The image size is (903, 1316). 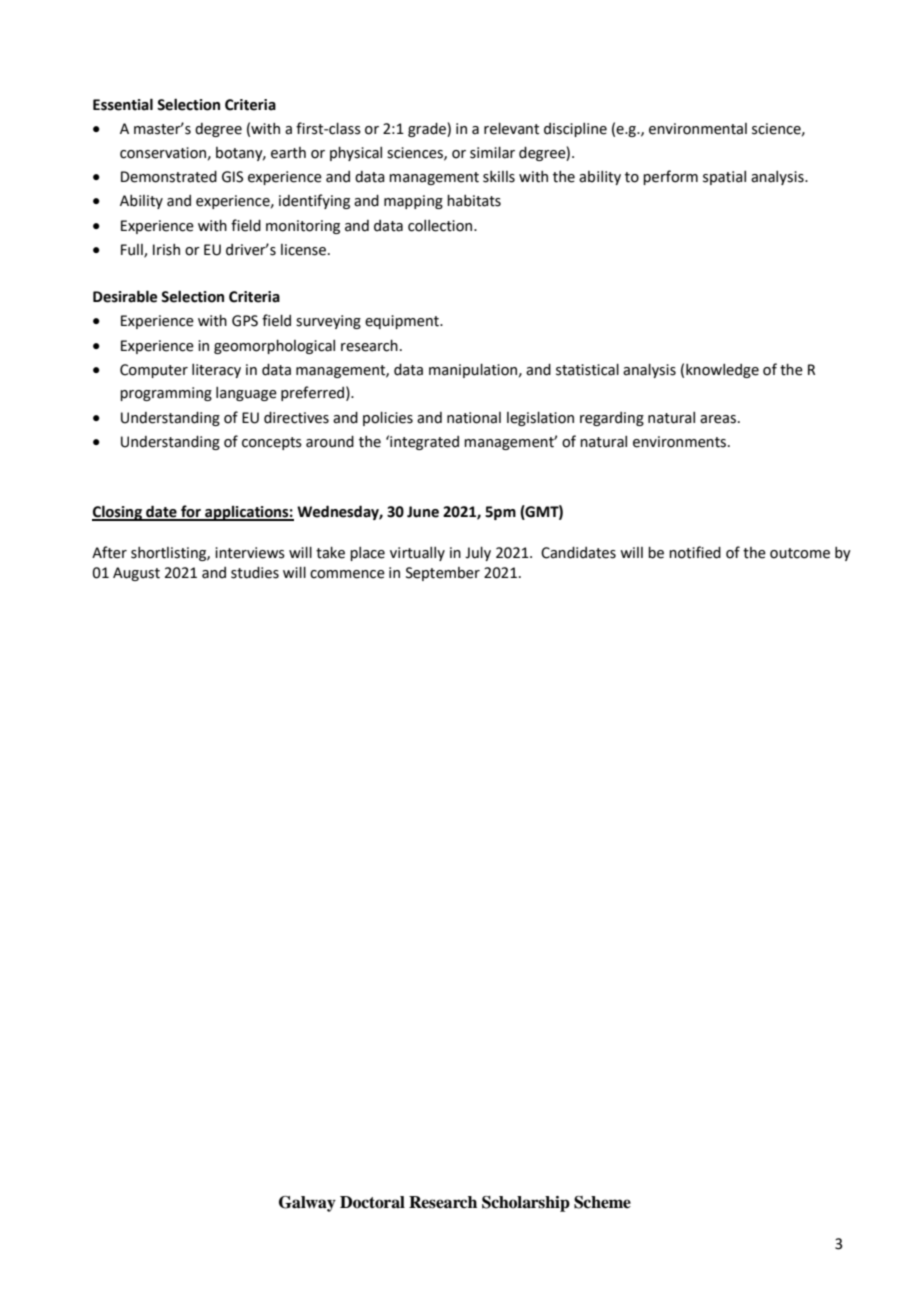 I want to click on knowledge, so click(x=722, y=371).
